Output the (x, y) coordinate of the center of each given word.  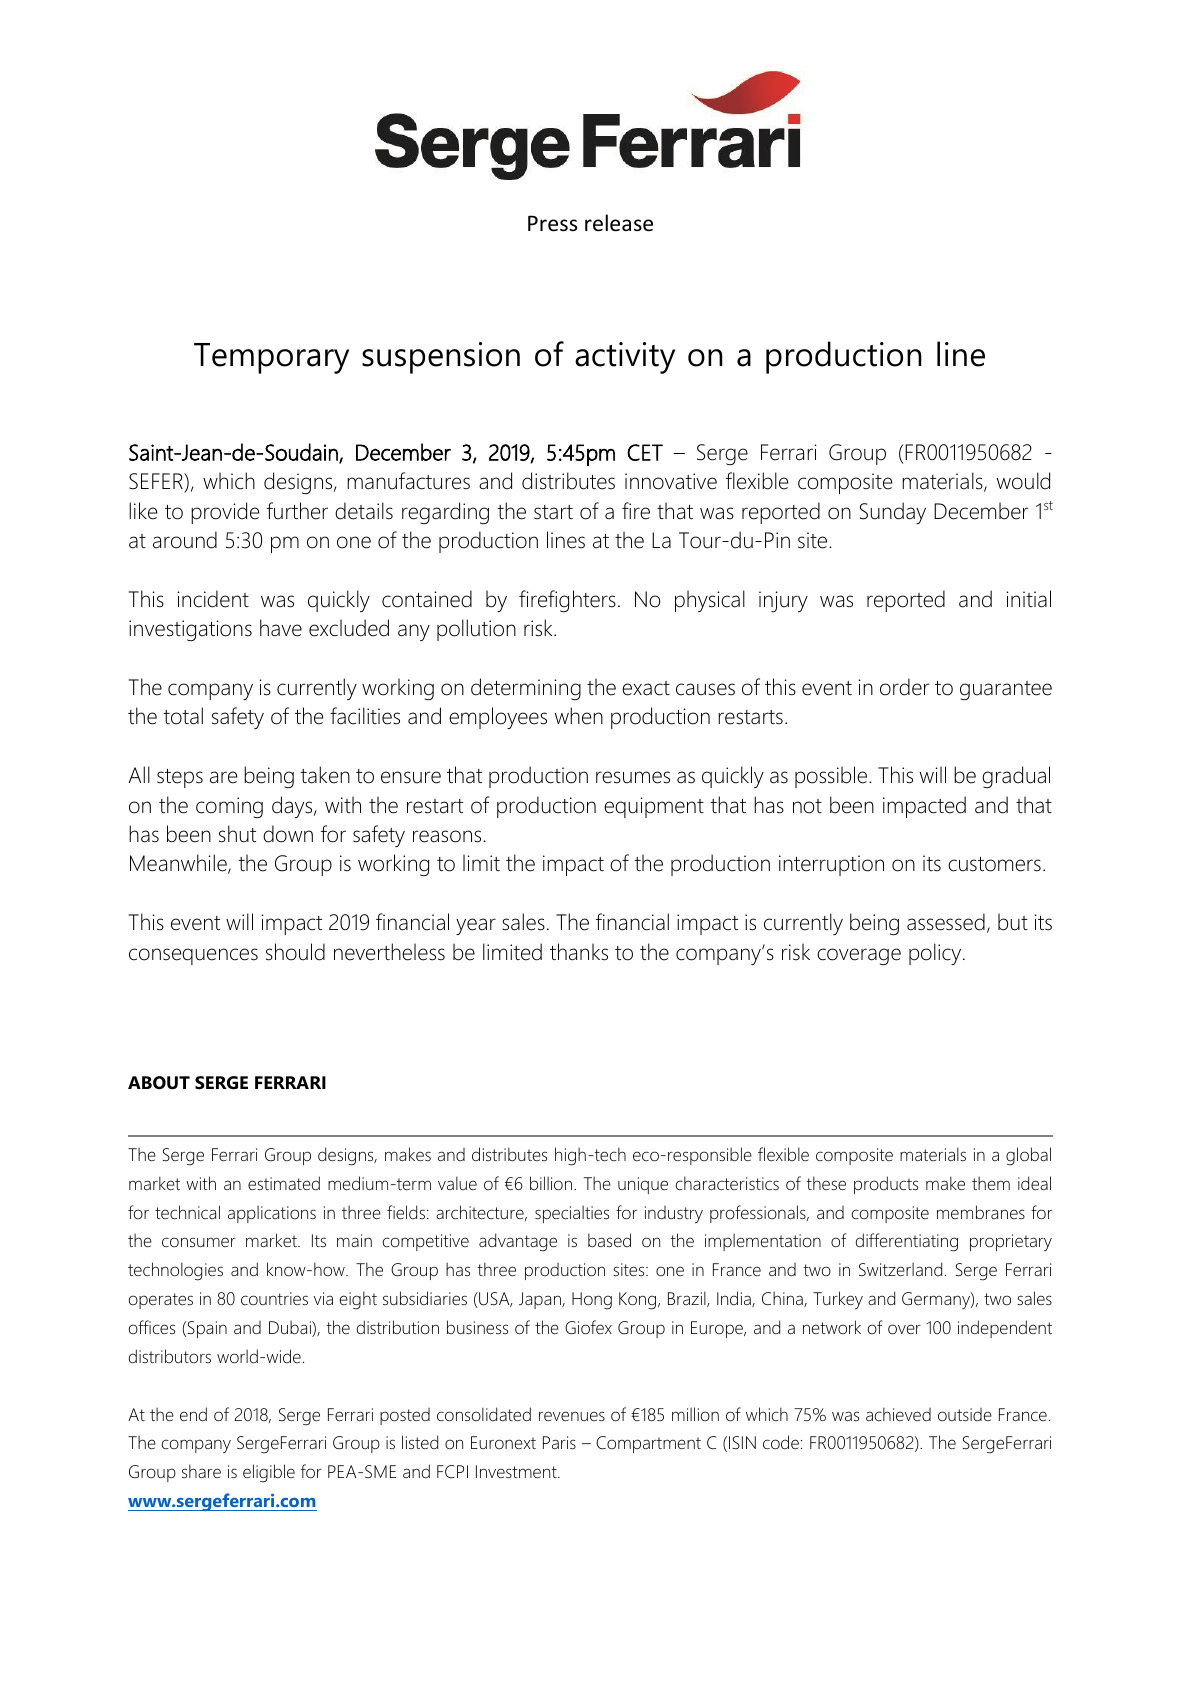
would (1023, 481)
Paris (559, 1442)
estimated (284, 1183)
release (619, 223)
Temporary (271, 358)
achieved (898, 1414)
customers (994, 864)
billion (551, 1183)
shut (237, 834)
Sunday (893, 513)
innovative (671, 481)
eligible (269, 1473)
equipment (654, 807)
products (886, 1185)
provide (225, 513)
